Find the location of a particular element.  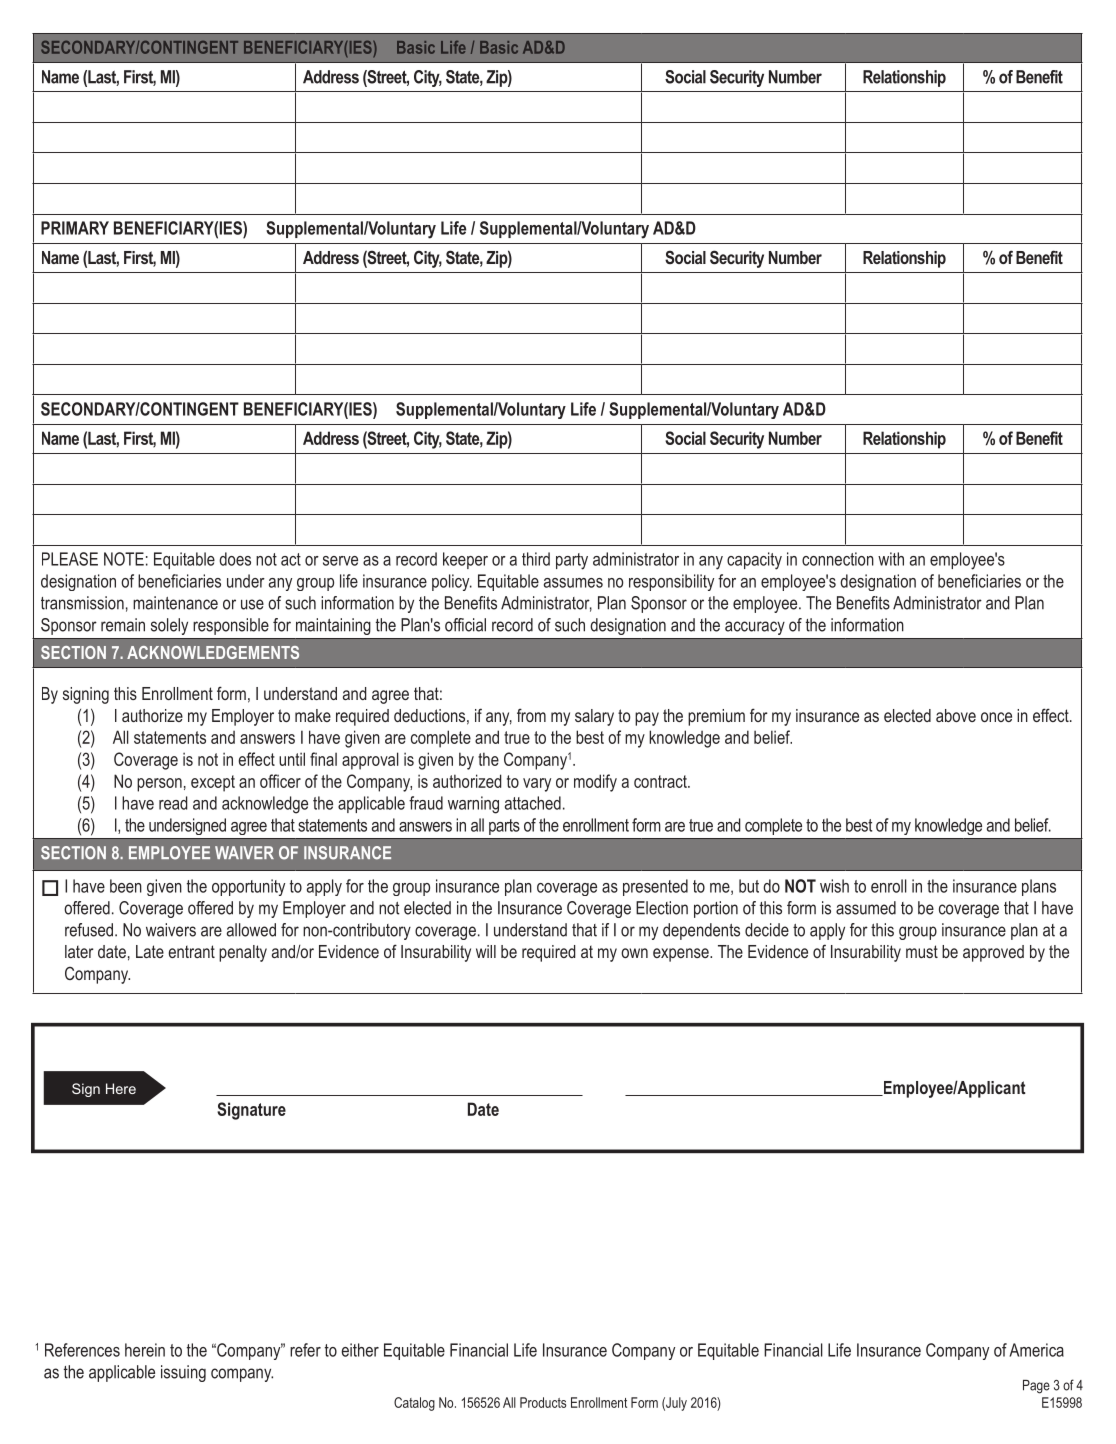

PRIMARY is located at coordinates (75, 228).
